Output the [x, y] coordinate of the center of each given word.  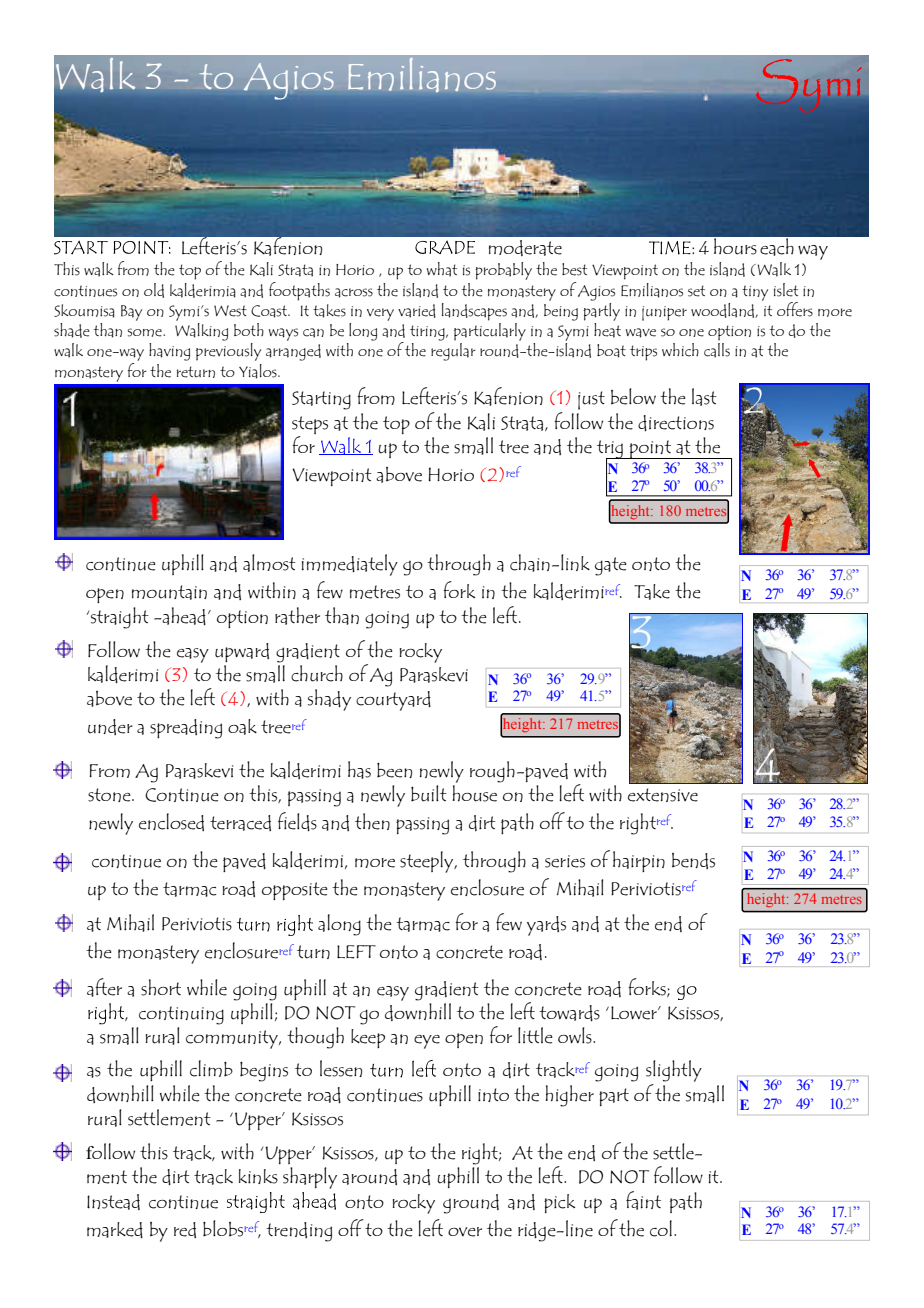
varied [417, 311]
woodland [724, 310]
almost [269, 563]
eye [427, 1042]
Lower [635, 1013]
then [372, 821]
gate [611, 566]
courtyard [393, 701]
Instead [113, 1202]
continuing [181, 1015]
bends [693, 861]
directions [676, 423]
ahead [183, 616]
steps [310, 425]
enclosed [171, 822]
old [154, 290]
